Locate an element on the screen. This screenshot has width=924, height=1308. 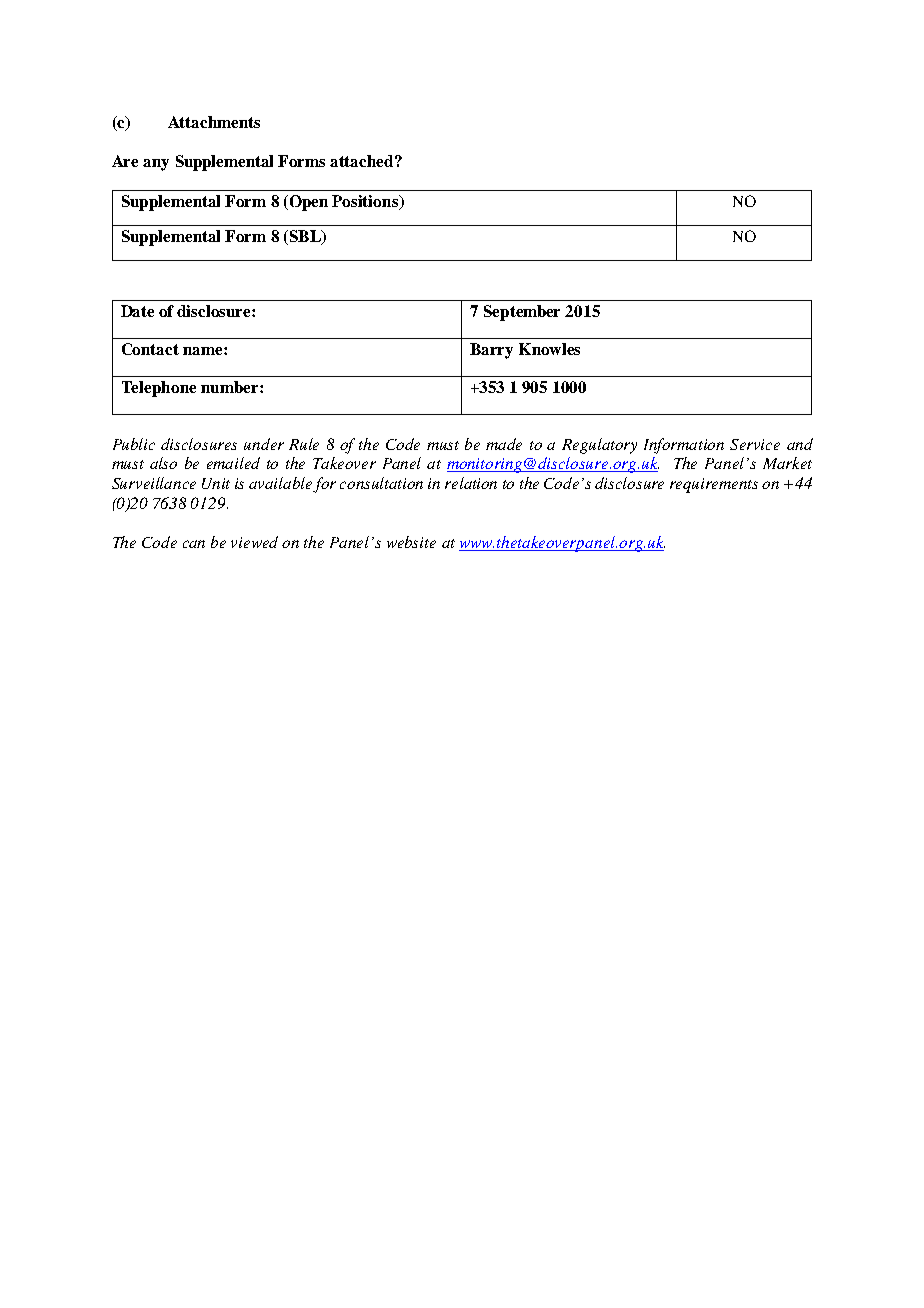
Barry is located at coordinates (491, 351).
